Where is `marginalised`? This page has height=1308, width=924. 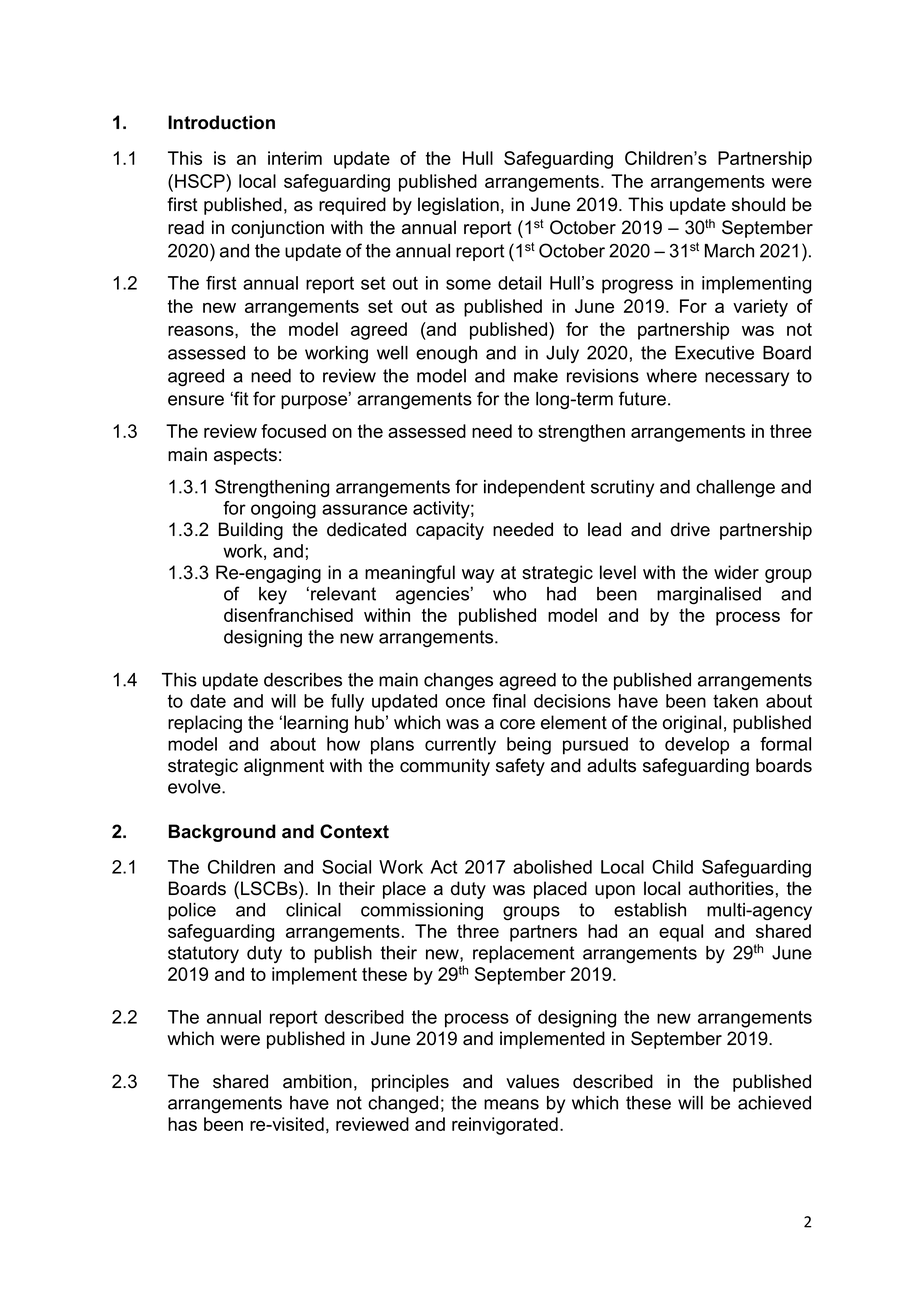
marginalised is located at coordinates (709, 596).
